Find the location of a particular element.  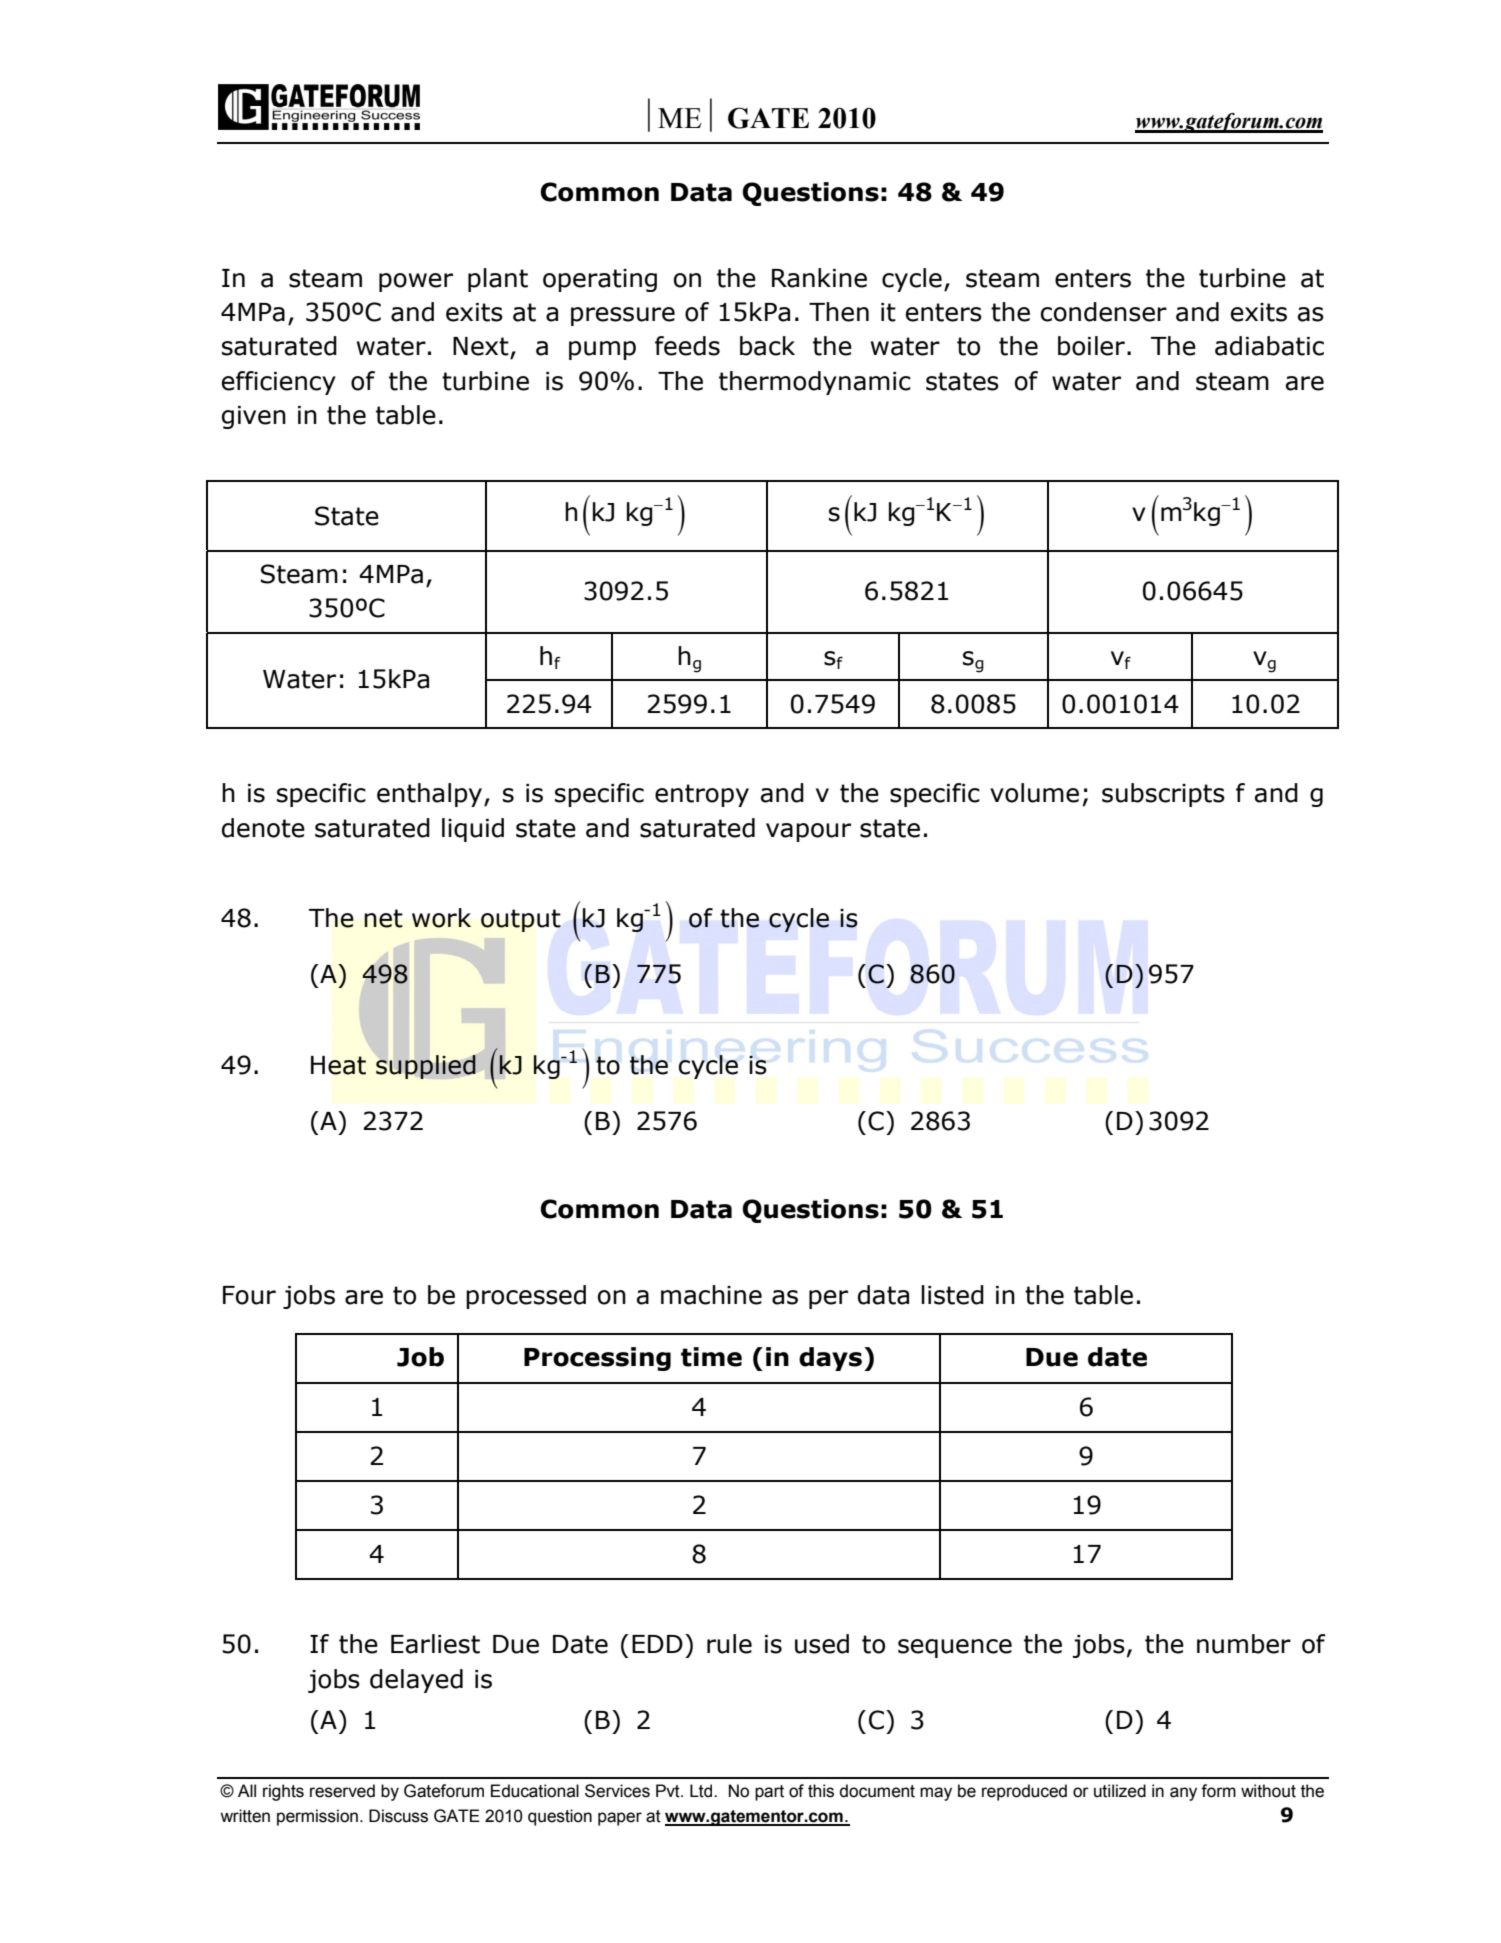

back is located at coordinates (767, 346).
